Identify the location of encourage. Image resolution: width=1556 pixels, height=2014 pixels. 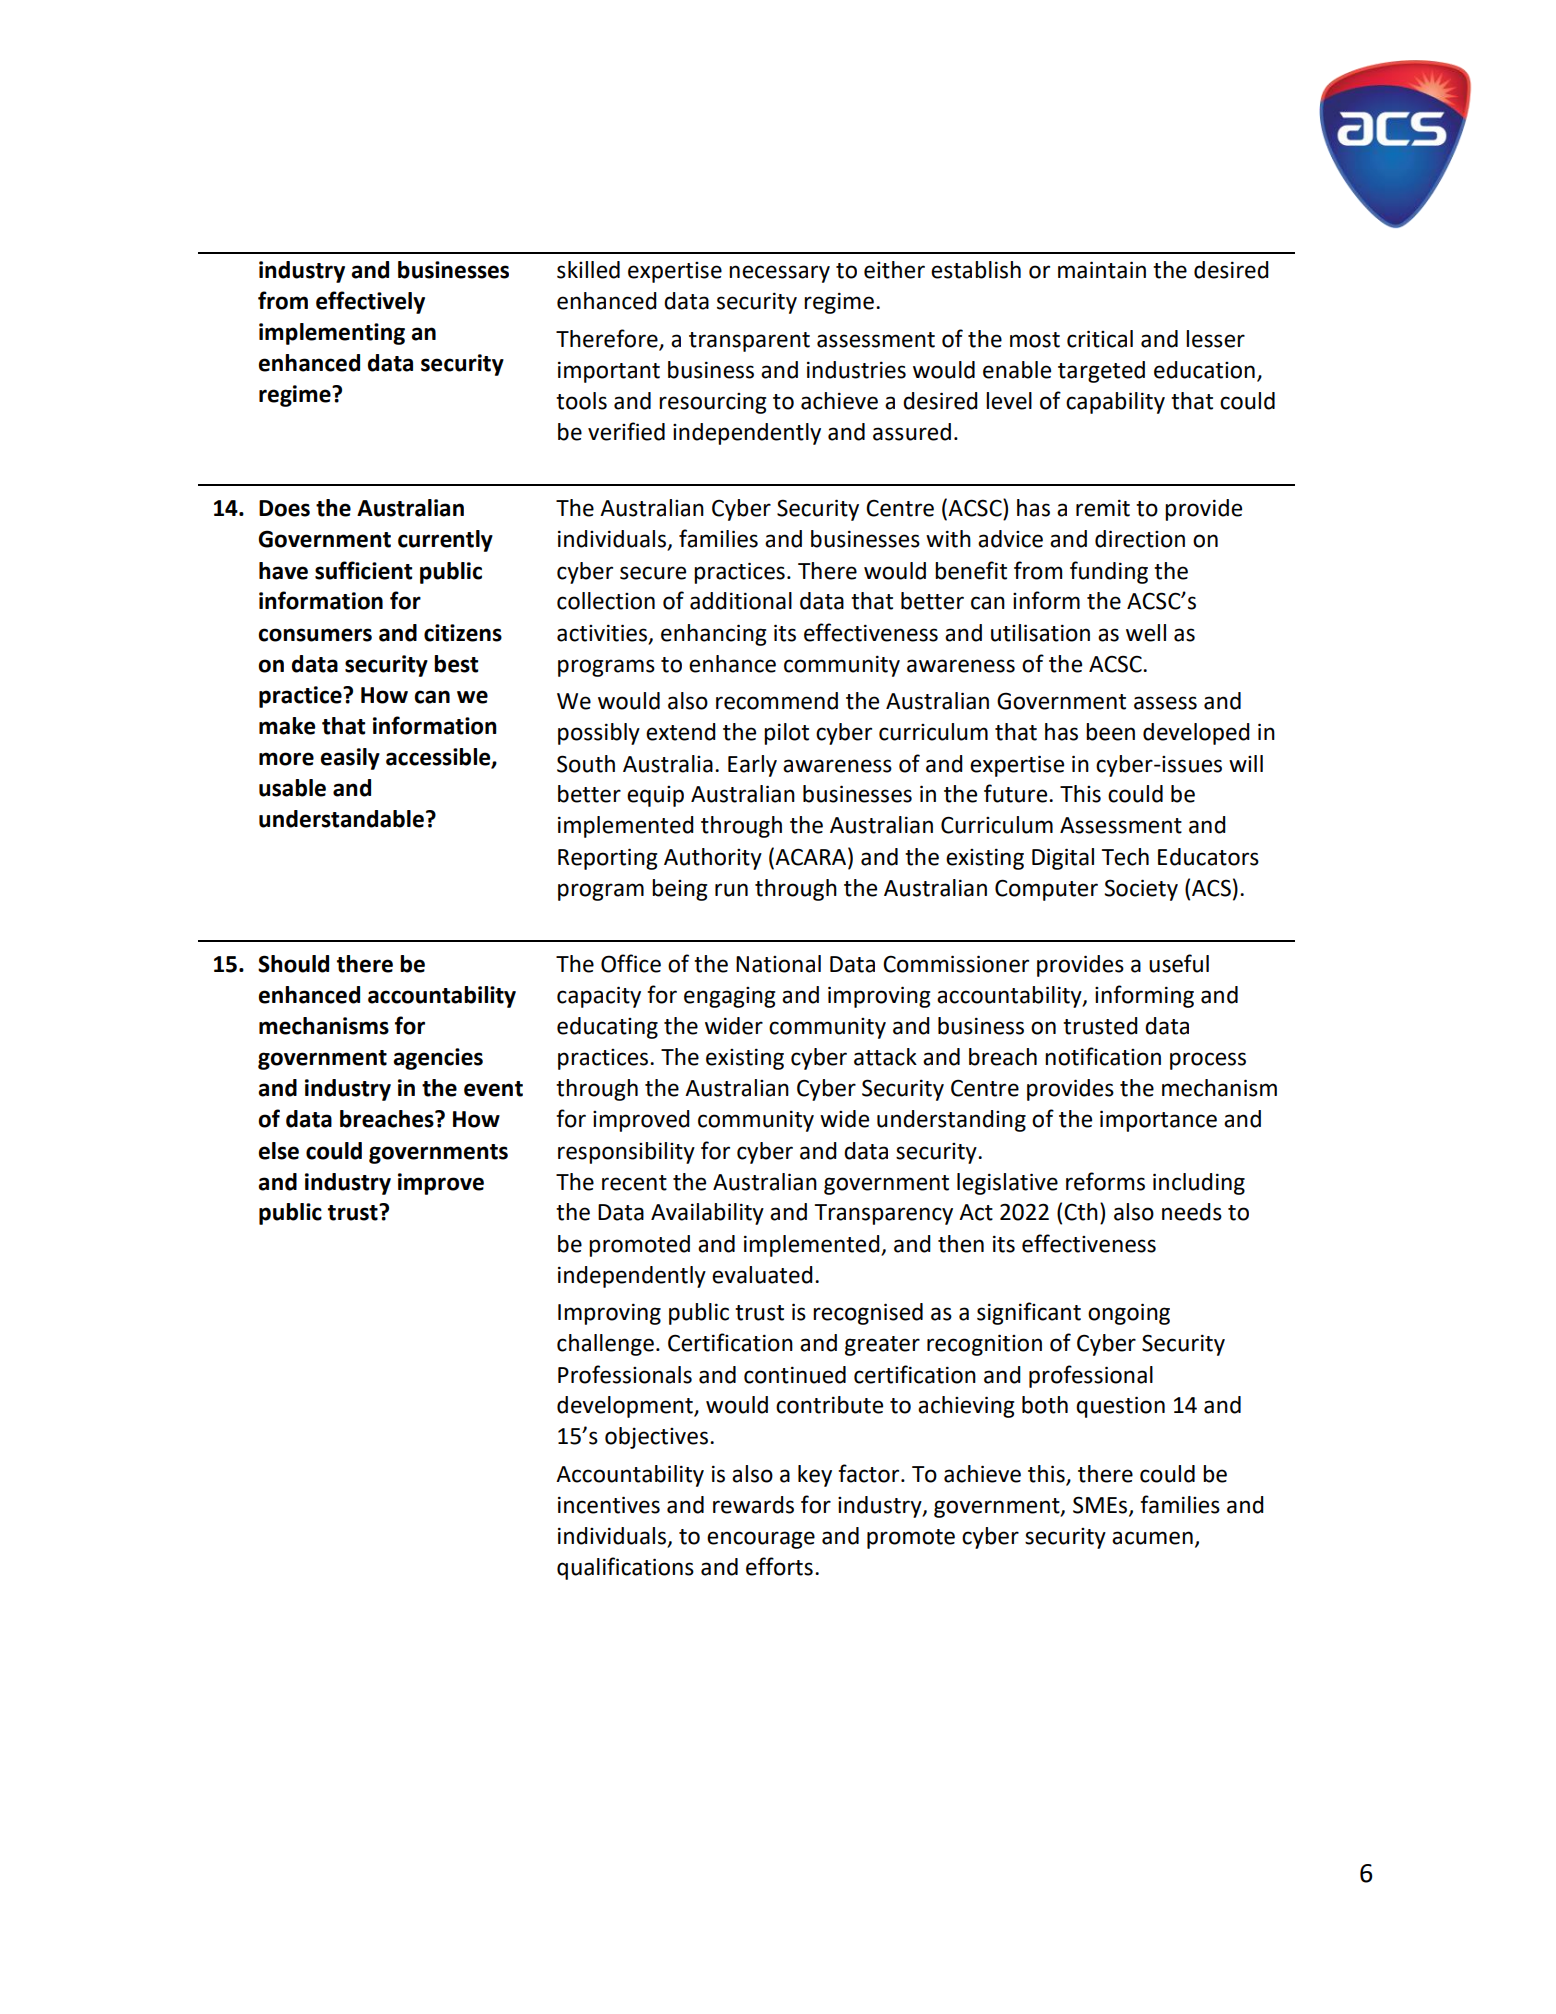
(761, 1540).
